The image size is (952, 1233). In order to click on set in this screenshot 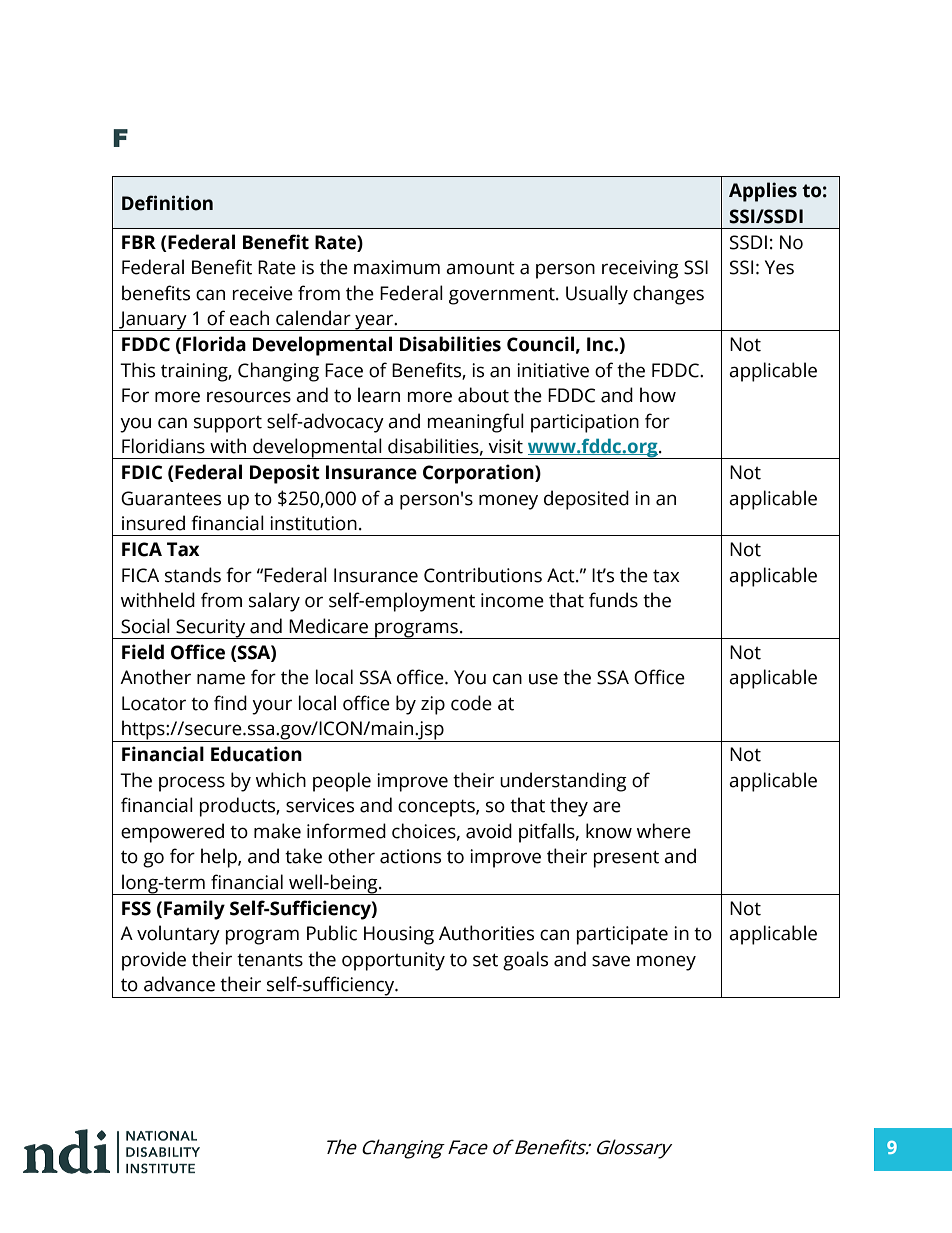, I will do `click(485, 960)`.
